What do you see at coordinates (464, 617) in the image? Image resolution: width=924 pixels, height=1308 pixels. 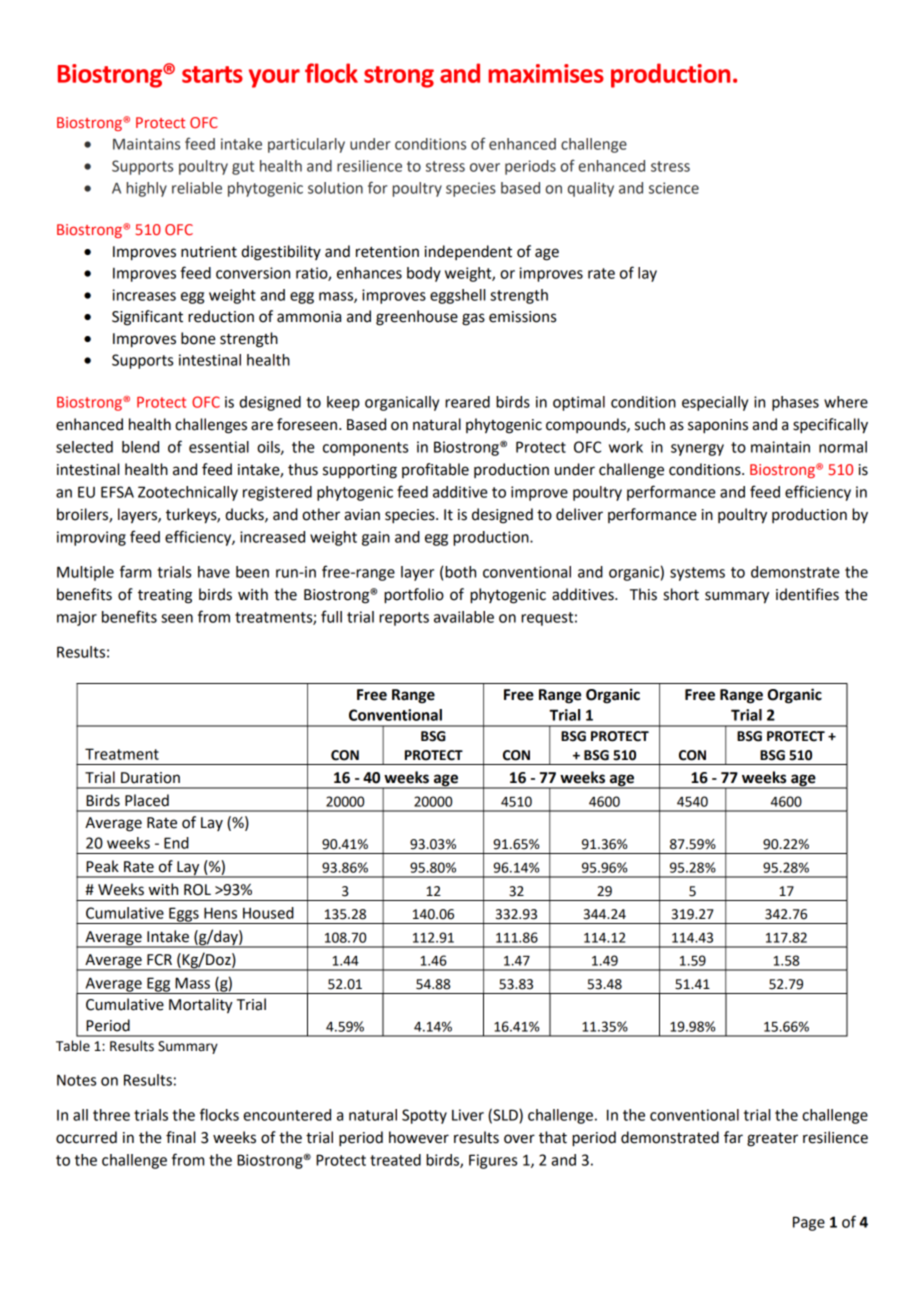 I see `available` at bounding box center [464, 617].
